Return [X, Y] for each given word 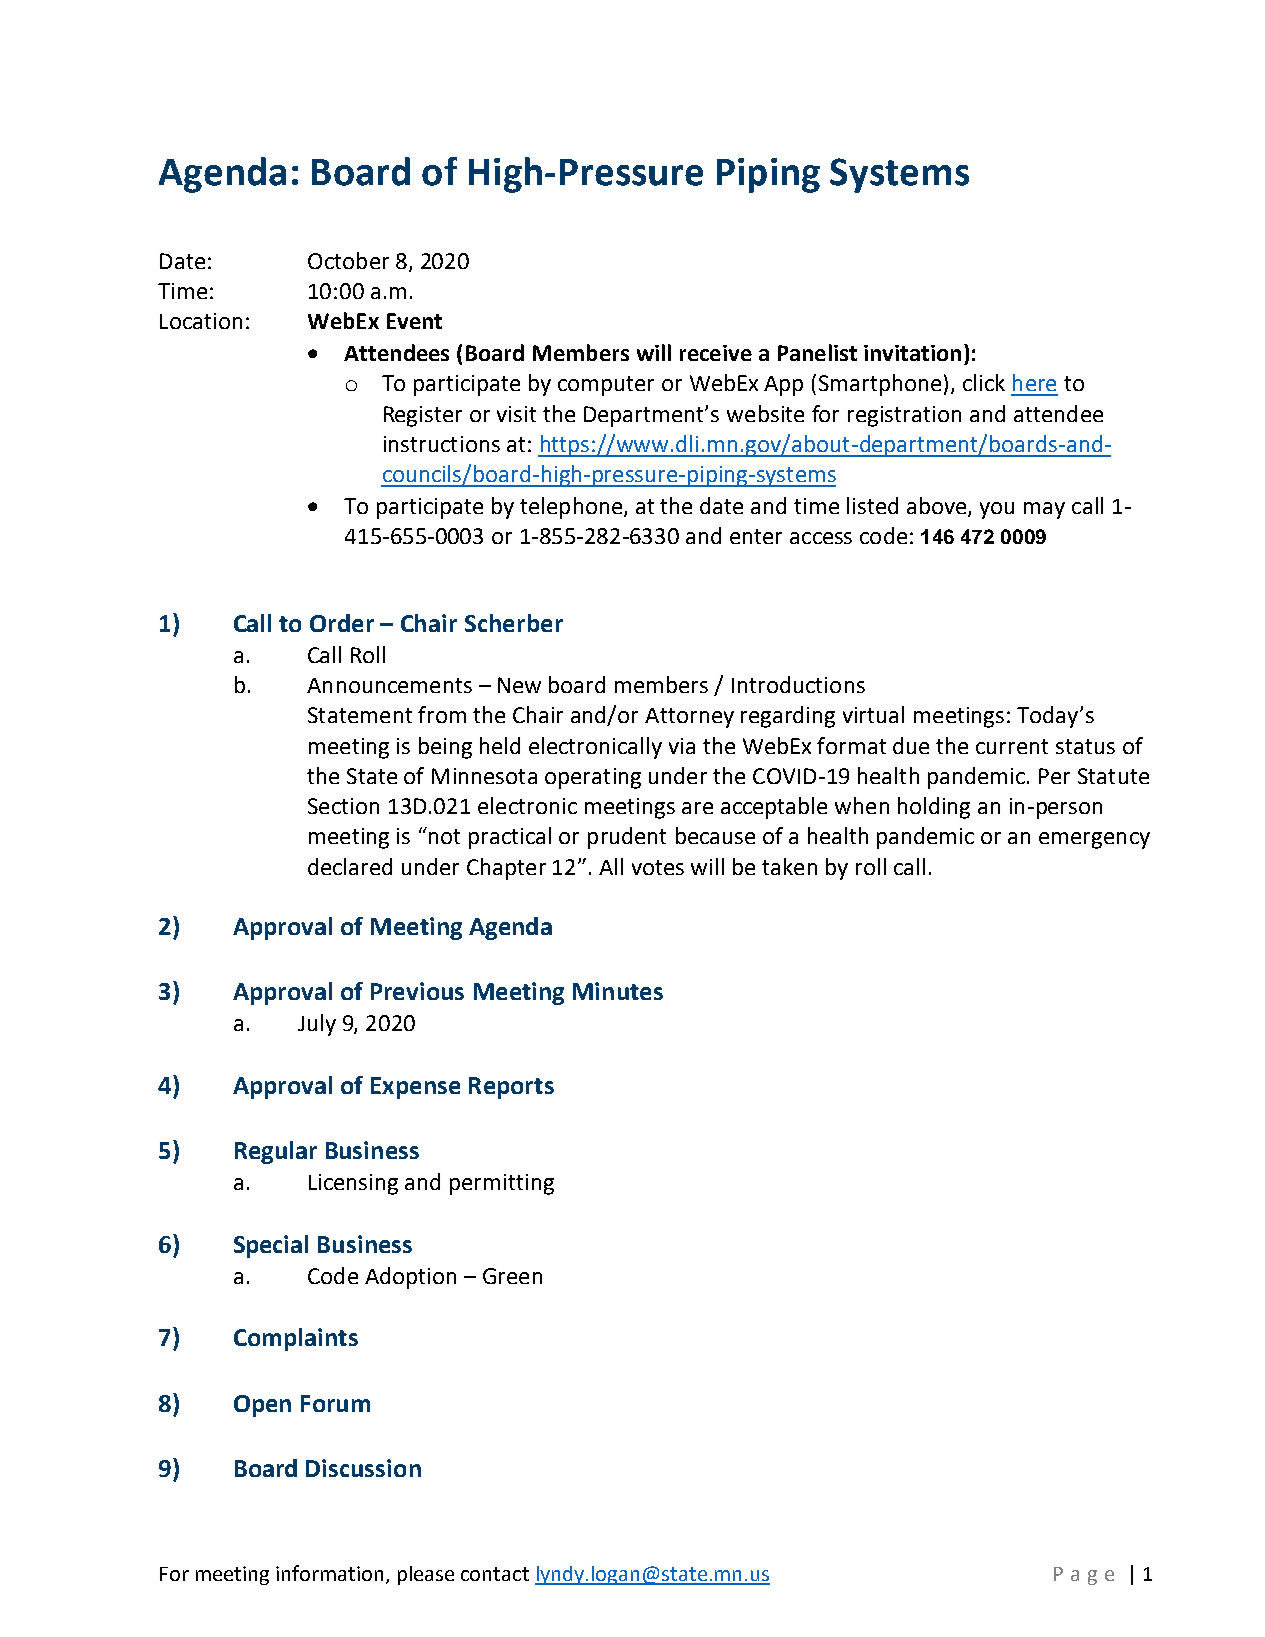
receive [716, 353]
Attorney [689, 718]
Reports [511, 1088]
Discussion [363, 1468]
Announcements [389, 685]
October [348, 260]
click [984, 382]
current [1012, 746]
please [426, 1575]
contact [495, 1574]
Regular [276, 1152]
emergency [1094, 840]
